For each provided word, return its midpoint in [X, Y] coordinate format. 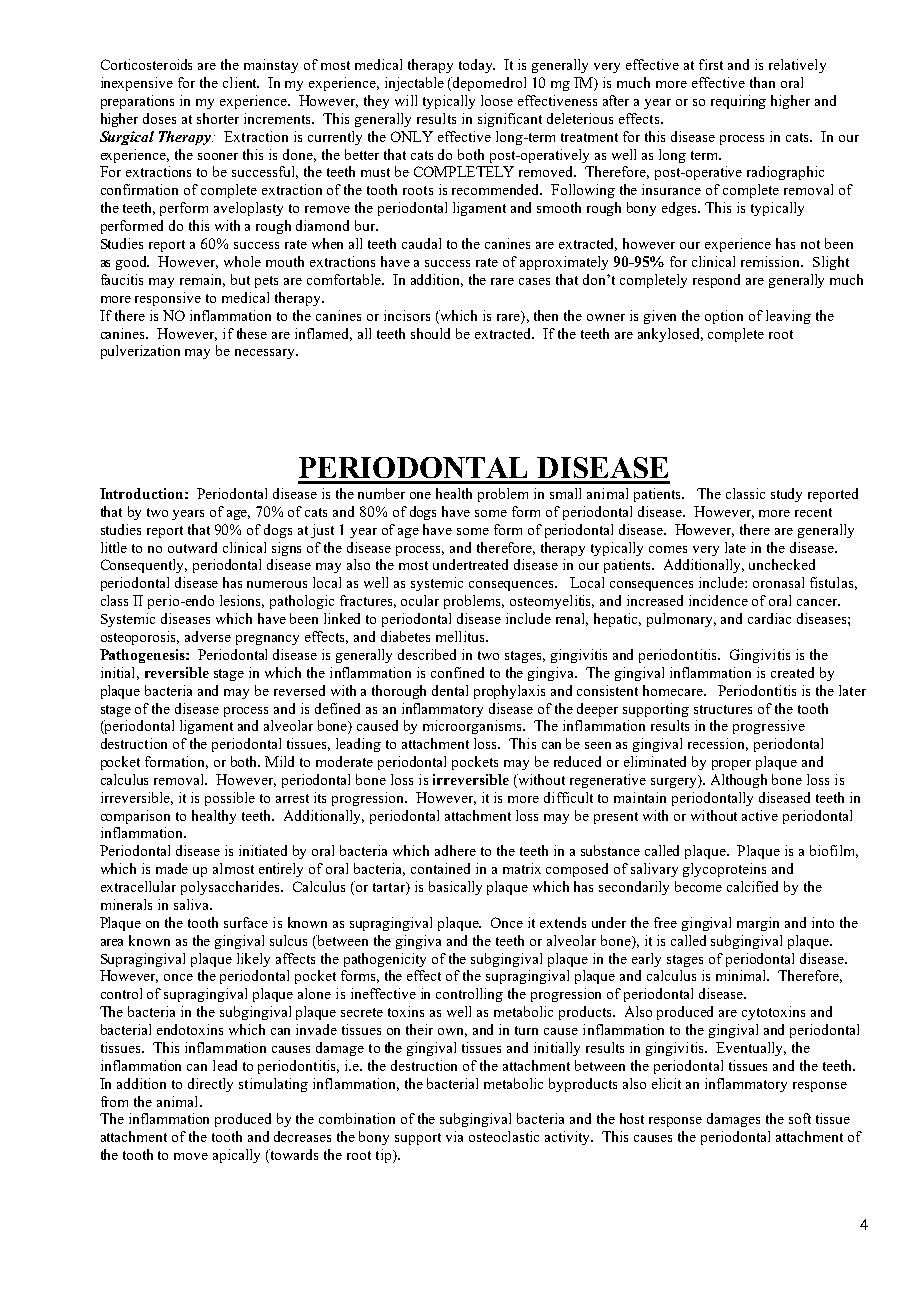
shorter [218, 118]
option [724, 317]
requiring [738, 102]
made [172, 868]
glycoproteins [724, 870]
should [430, 333]
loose [497, 100]
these [252, 333]
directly [210, 1085]
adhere [455, 850]
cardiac [769, 618]
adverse [208, 636]
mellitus [461, 636]
